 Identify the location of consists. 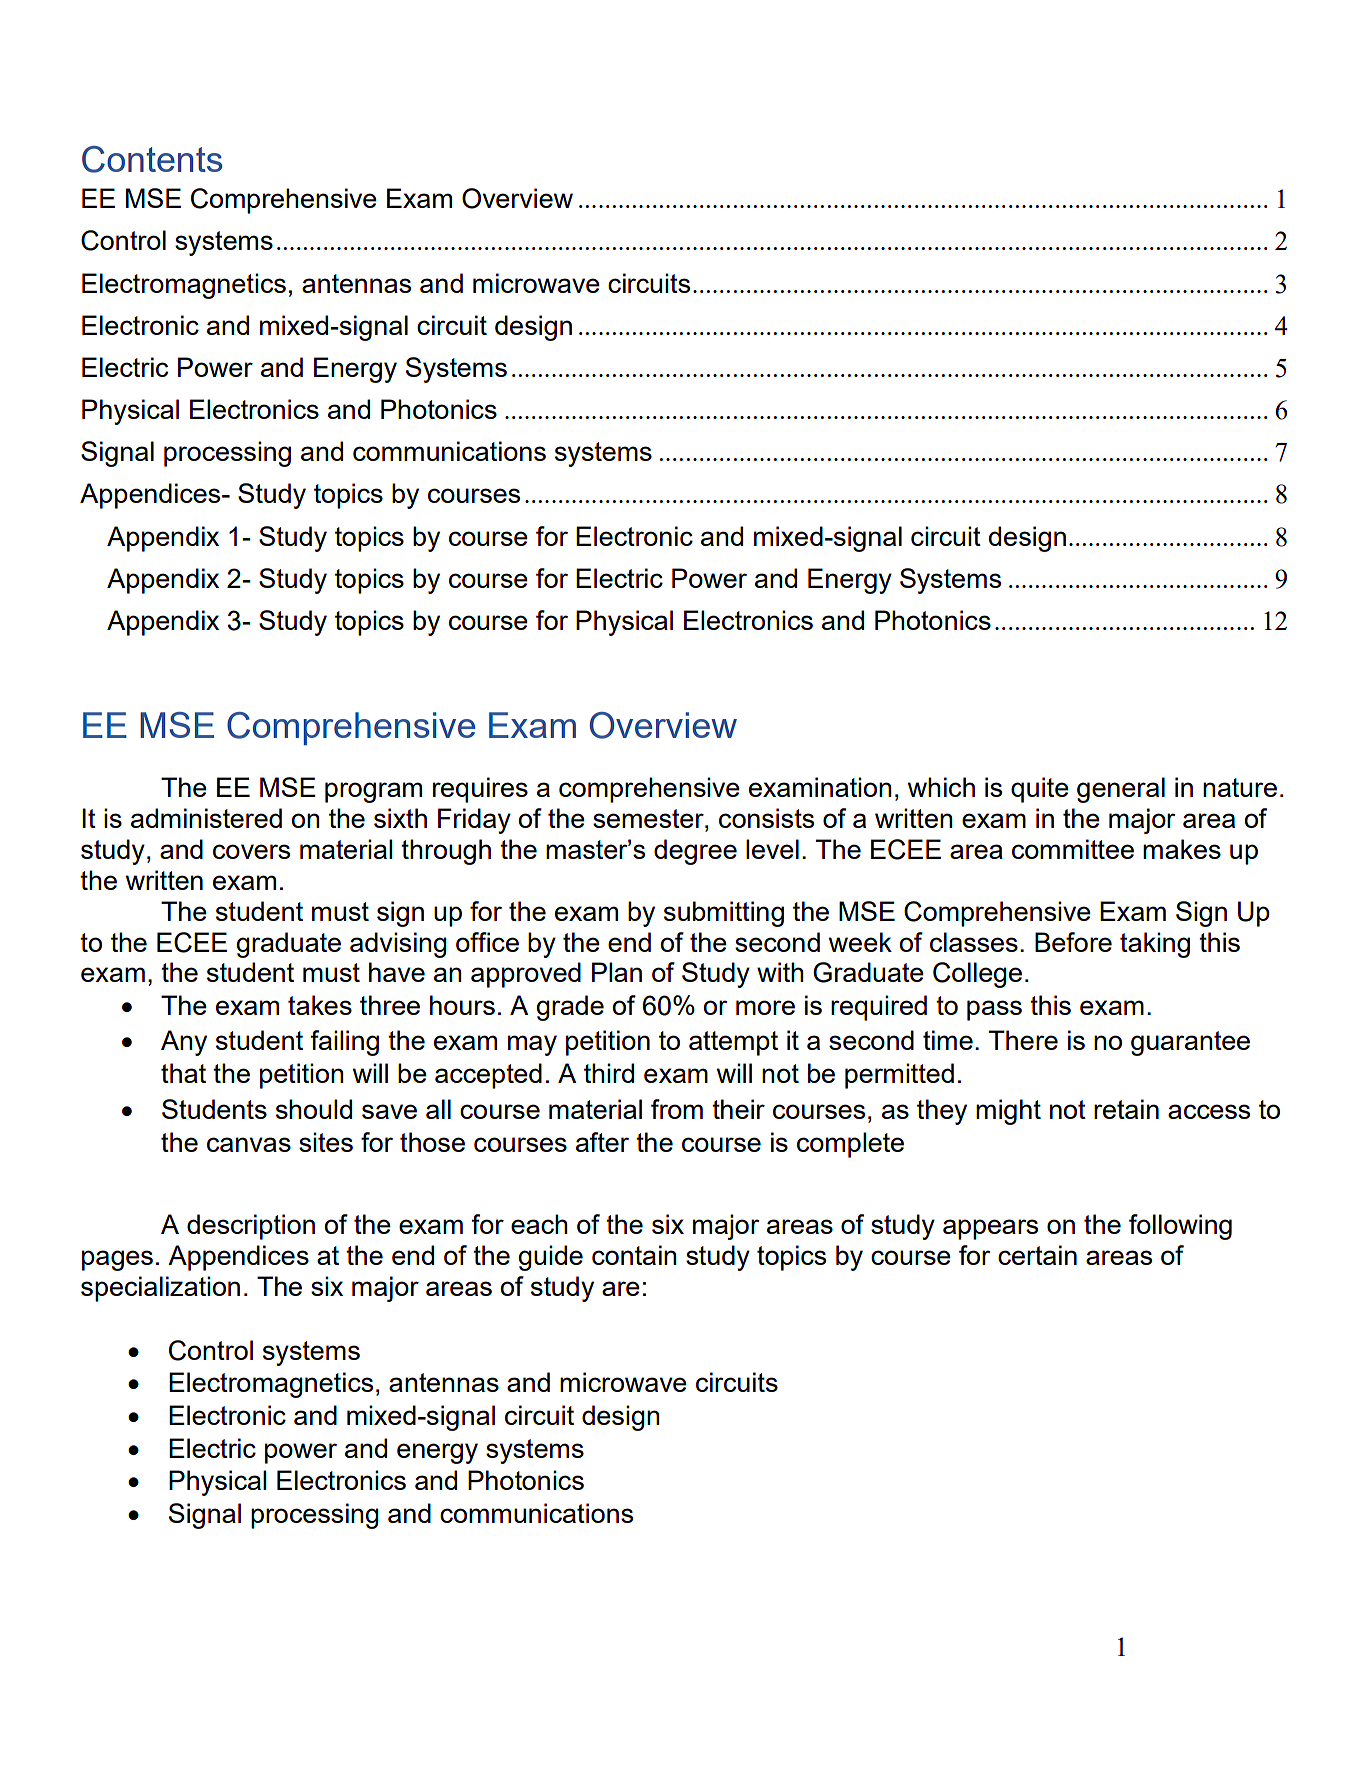
(766, 818).
